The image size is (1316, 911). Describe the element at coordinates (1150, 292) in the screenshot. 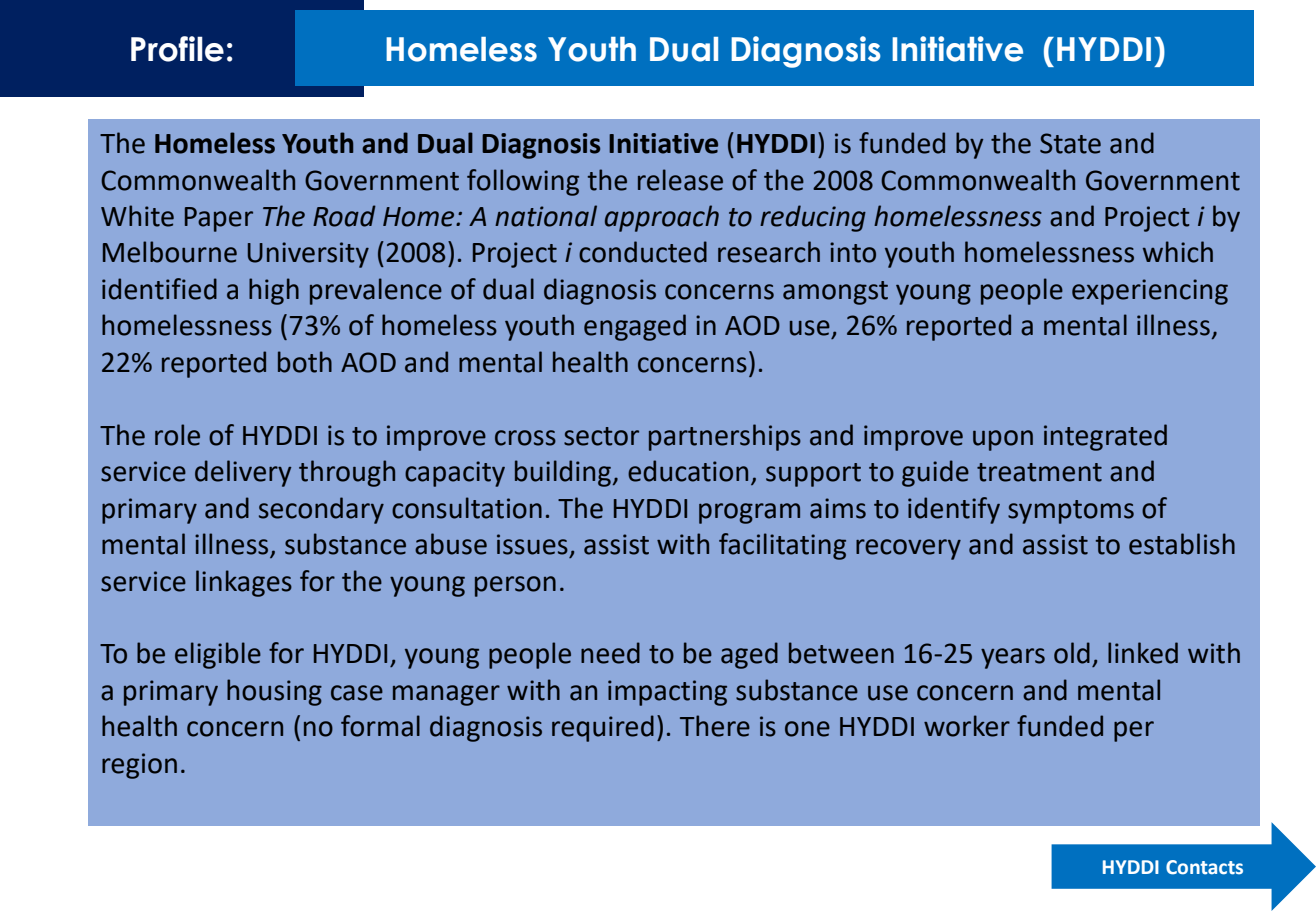

I see `experiencing` at that location.
